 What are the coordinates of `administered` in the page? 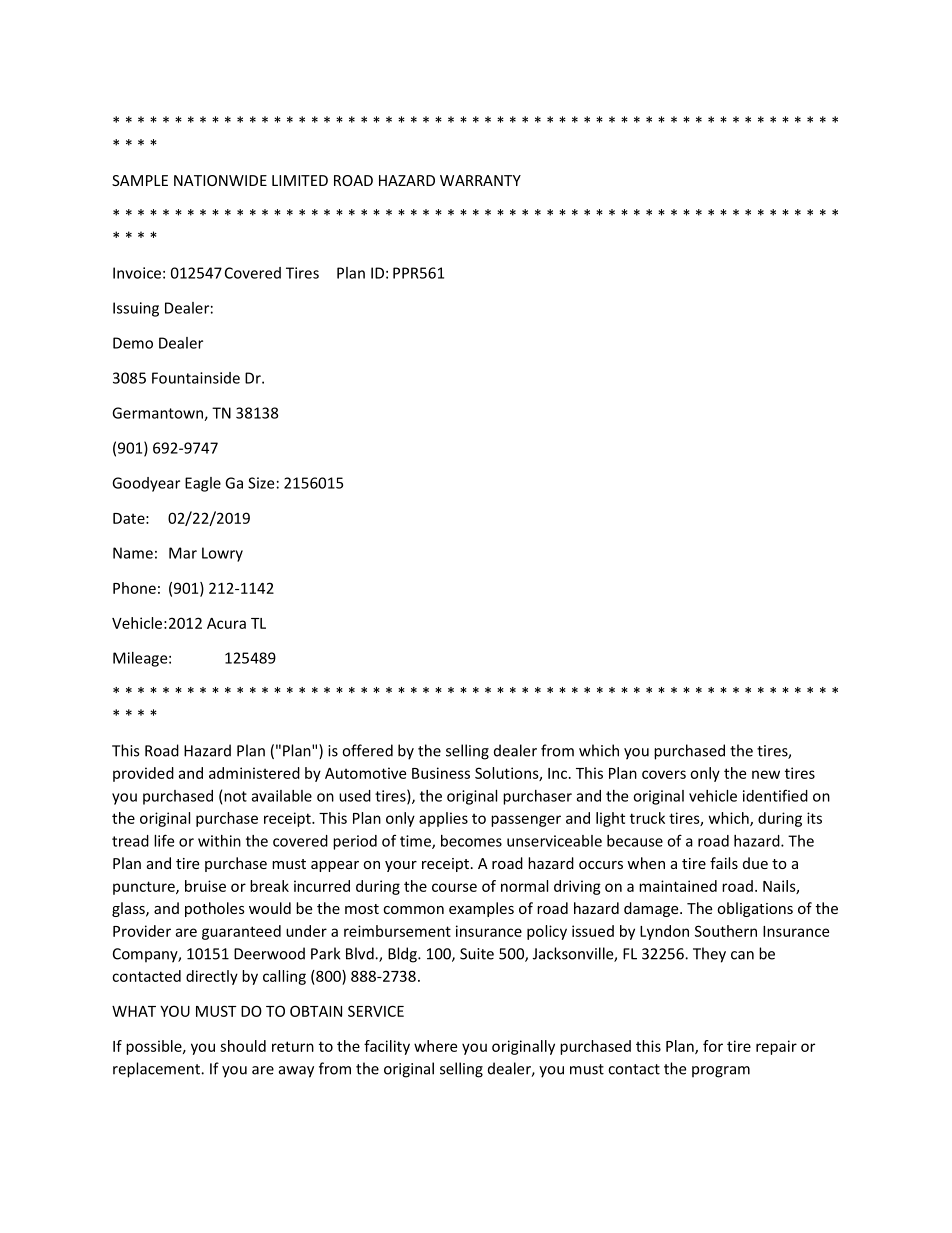 It's located at (254, 773).
